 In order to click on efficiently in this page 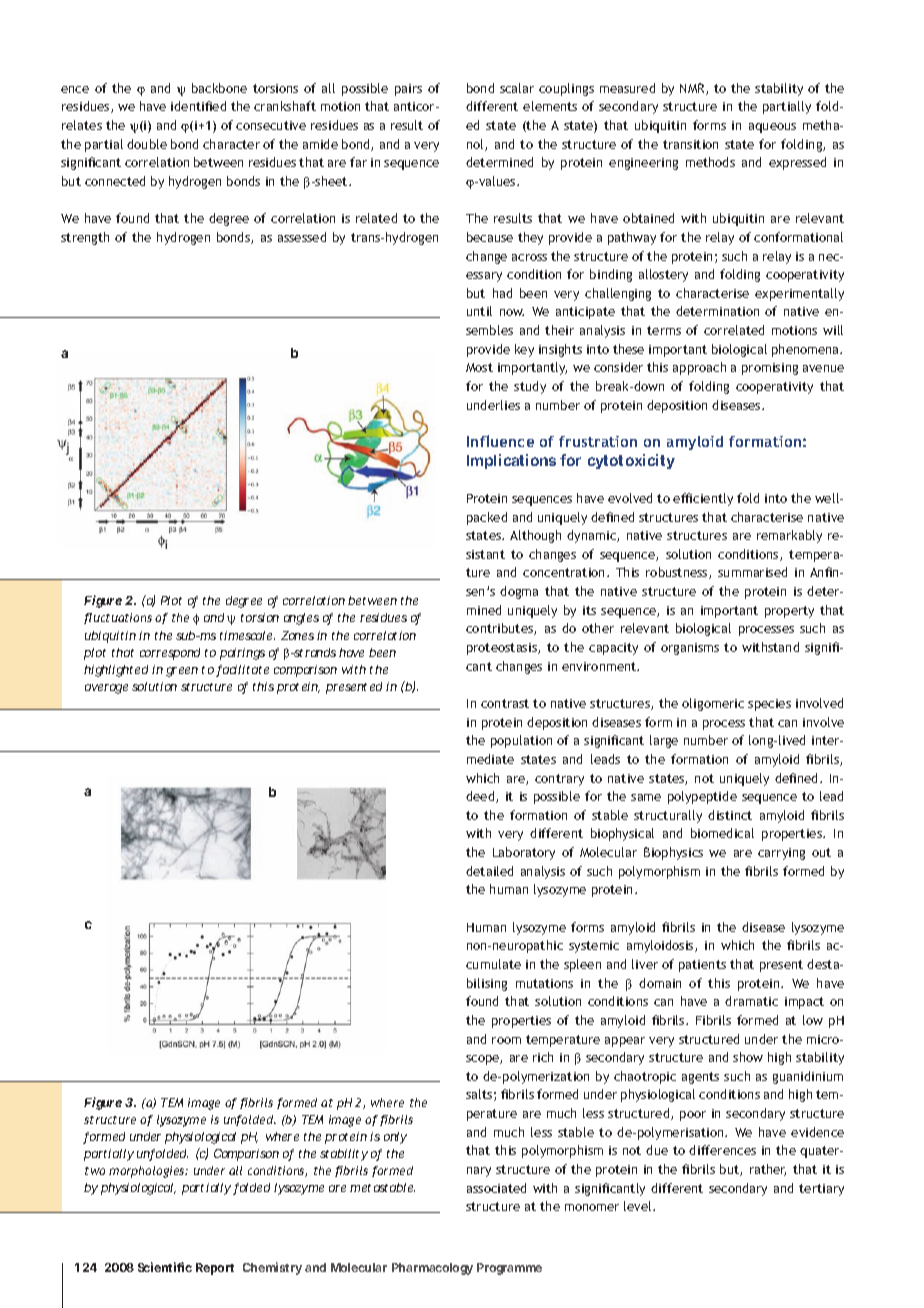, I will do `click(703, 499)`.
